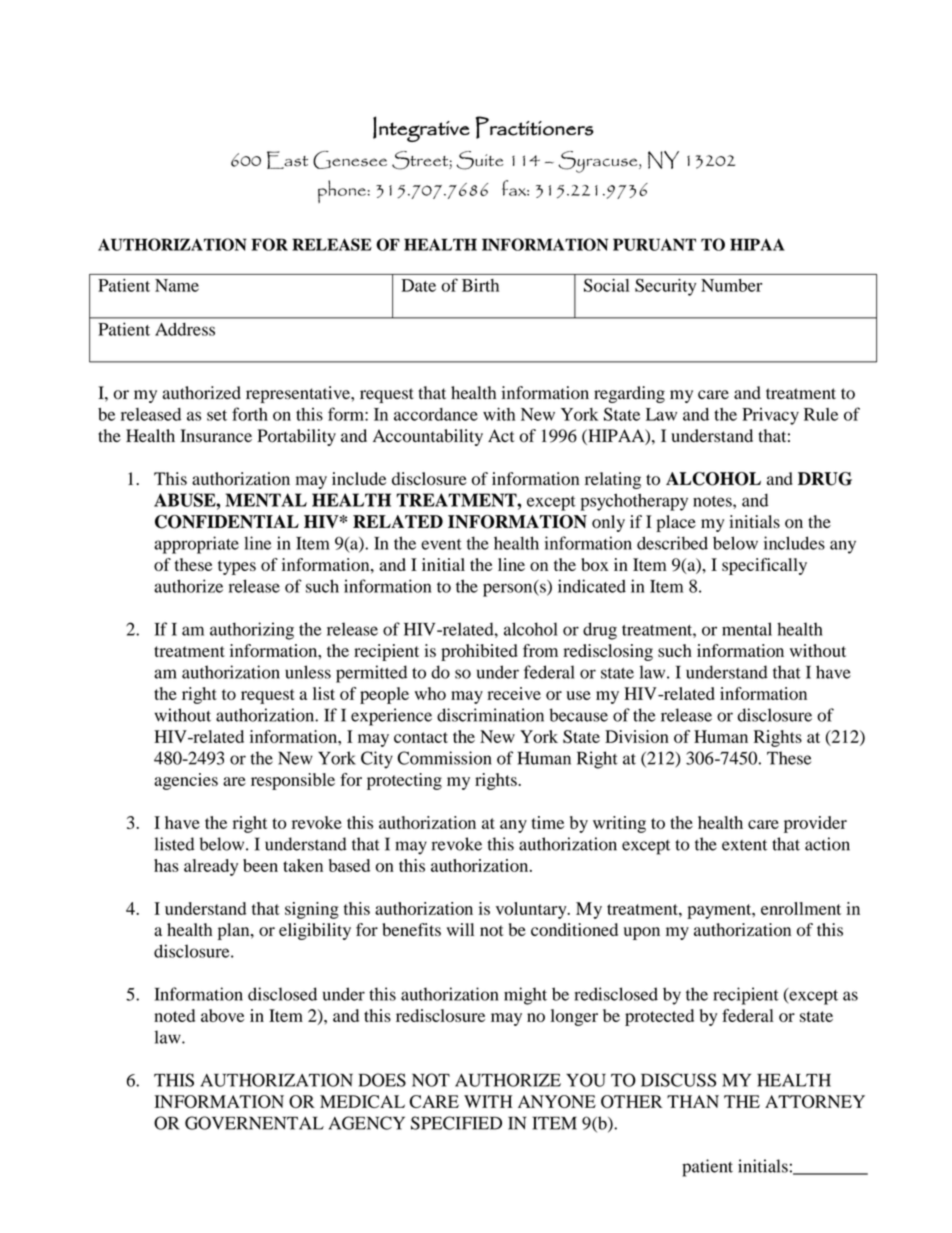 This image has height=1233, width=952. What do you see at coordinates (222, 1015) in the image?
I see `above` at bounding box center [222, 1015].
